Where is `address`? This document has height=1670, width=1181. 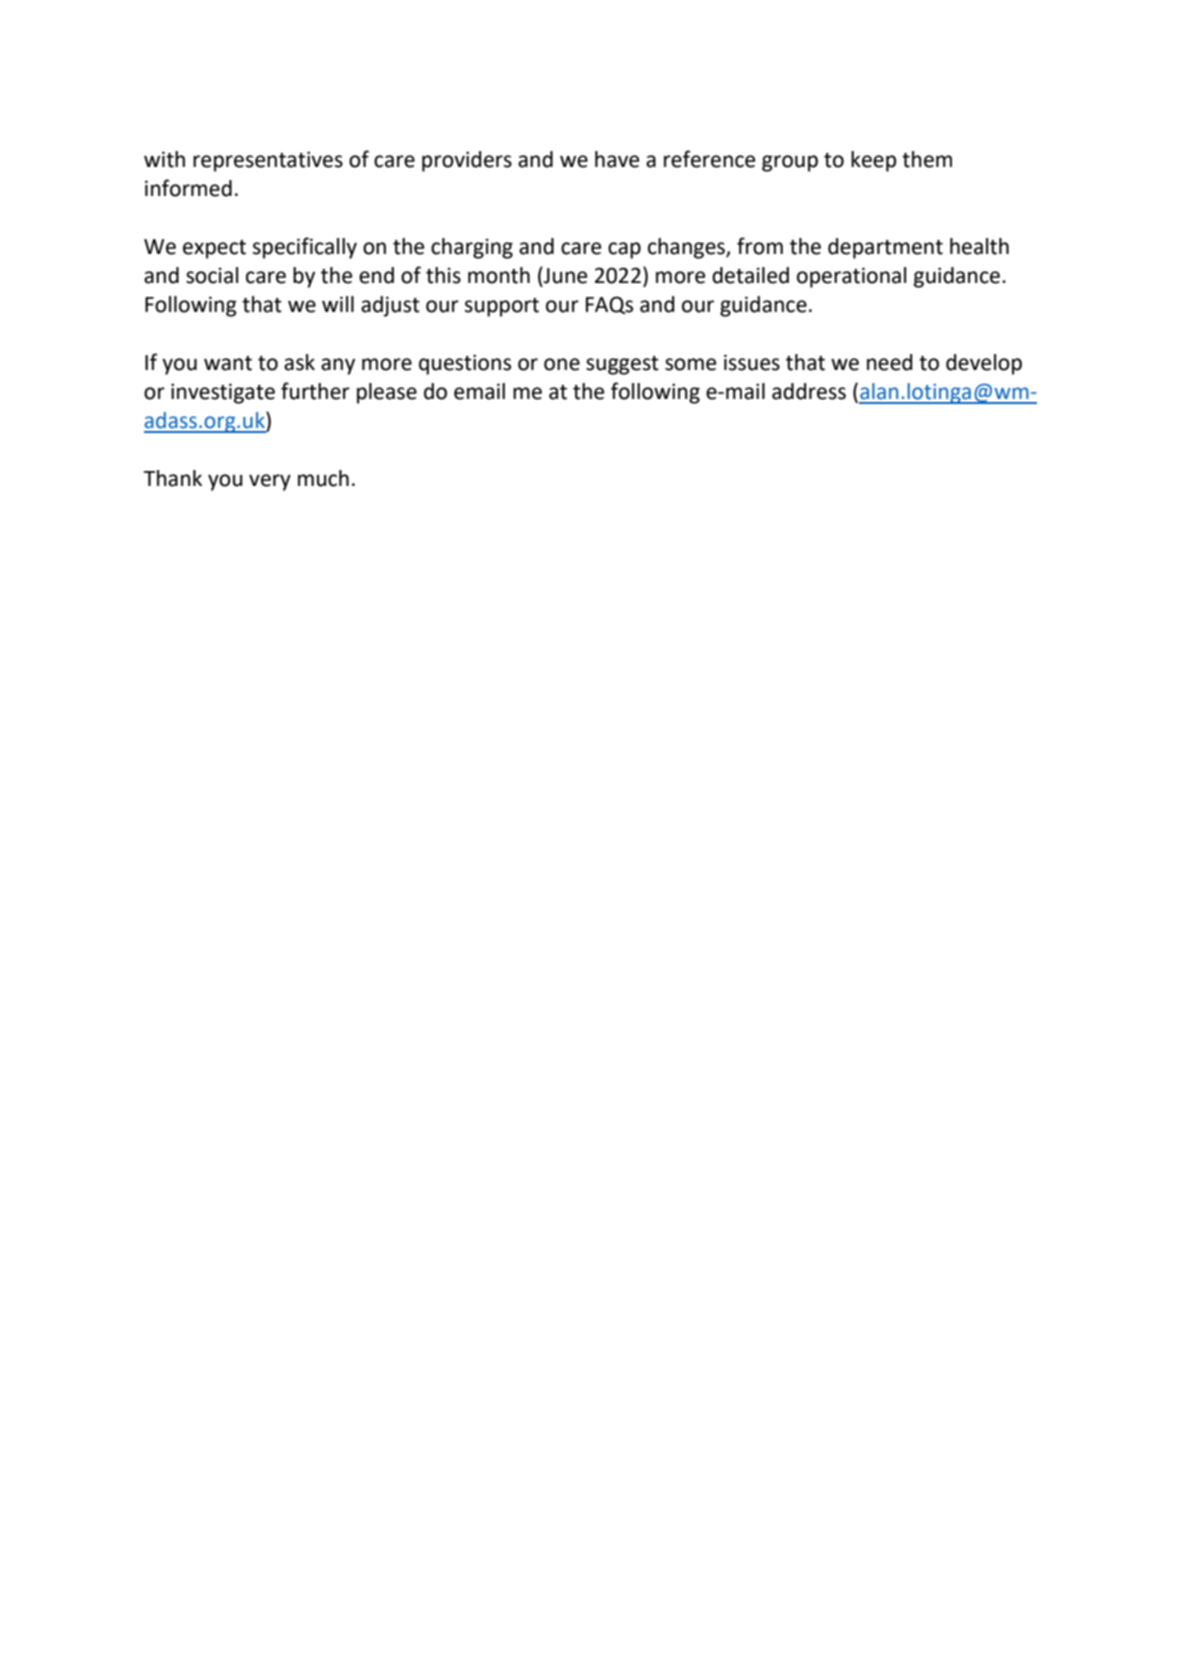 address is located at coordinates (809, 391).
